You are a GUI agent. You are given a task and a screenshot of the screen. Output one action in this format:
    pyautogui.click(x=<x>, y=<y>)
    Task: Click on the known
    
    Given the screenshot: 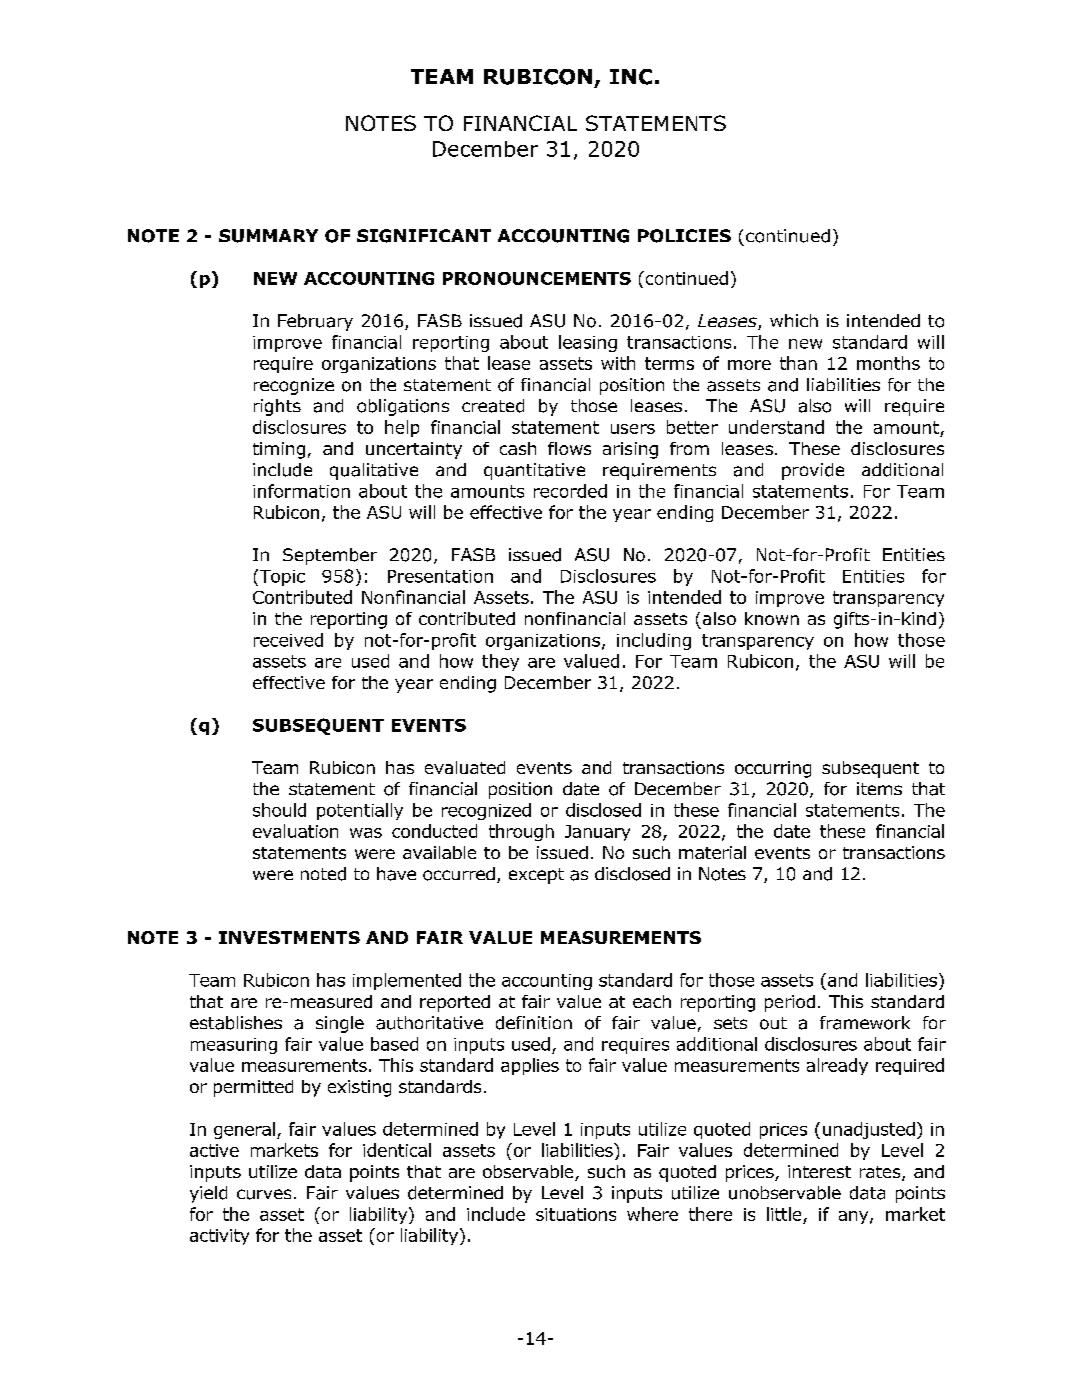 What is the action you would take?
    pyautogui.click(x=772, y=618)
